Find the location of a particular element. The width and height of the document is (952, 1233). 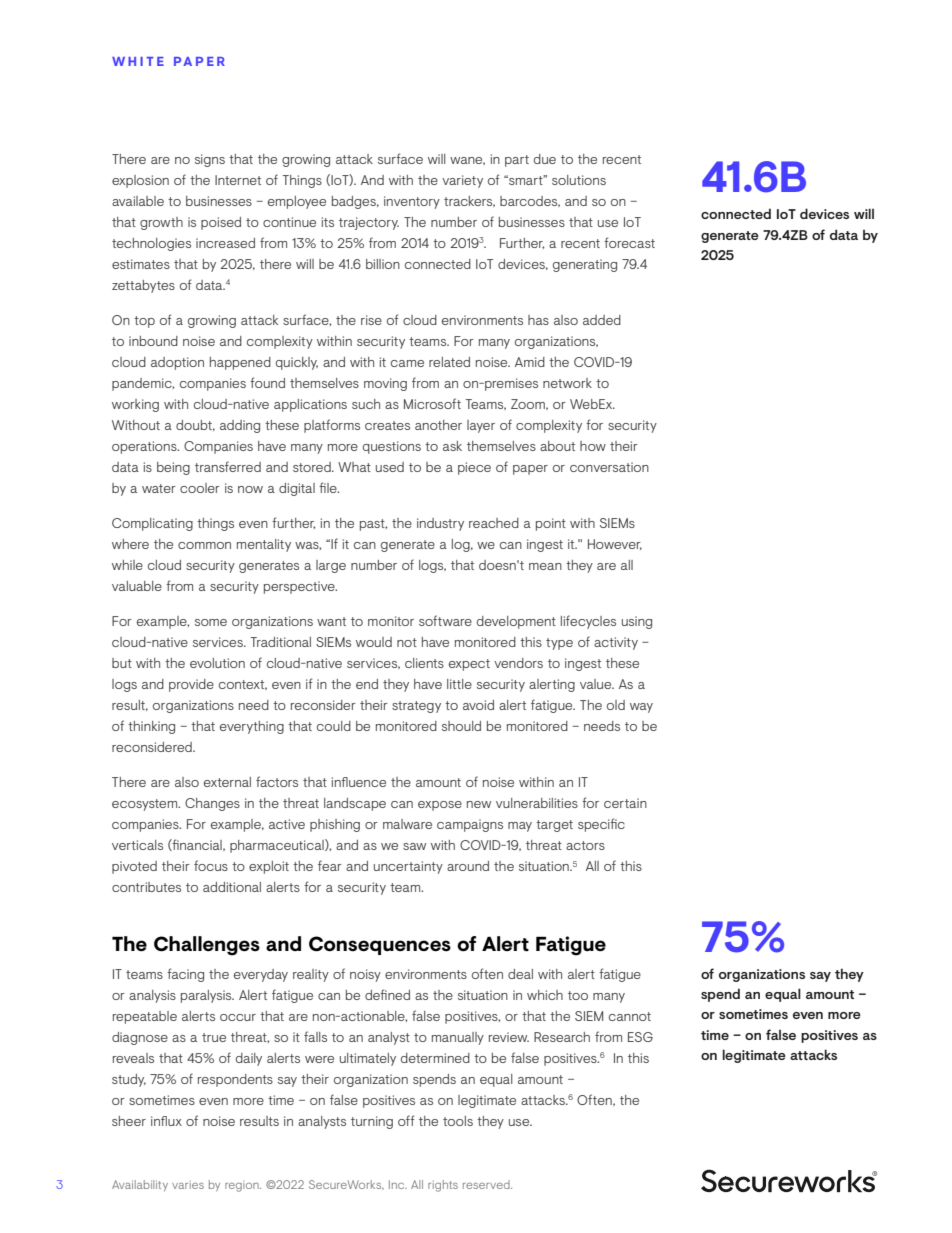

inventory is located at coordinates (412, 202).
